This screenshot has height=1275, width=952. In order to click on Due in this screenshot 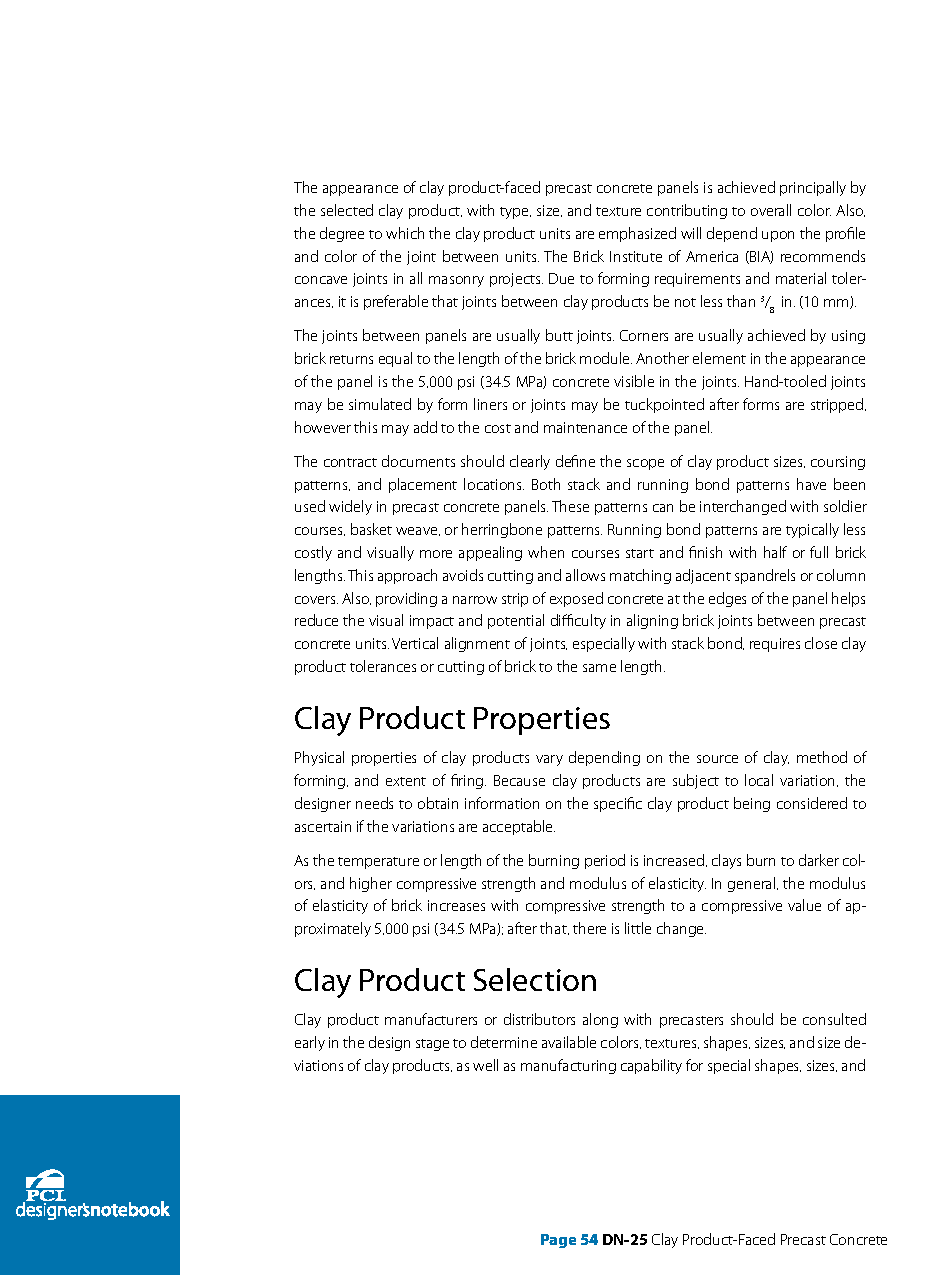, I will do `click(561, 278)`.
